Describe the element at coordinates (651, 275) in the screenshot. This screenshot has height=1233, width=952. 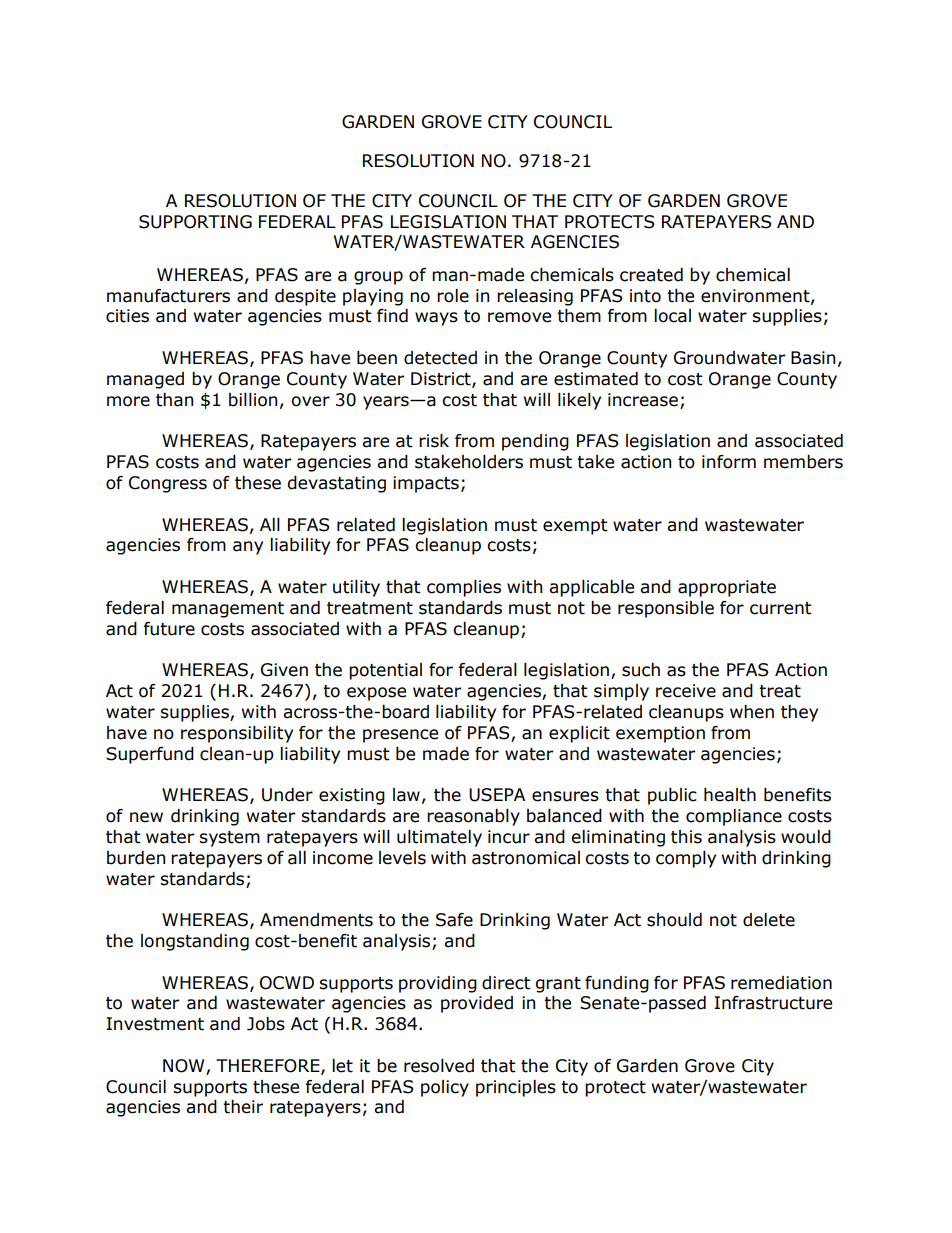
I see `created` at that location.
